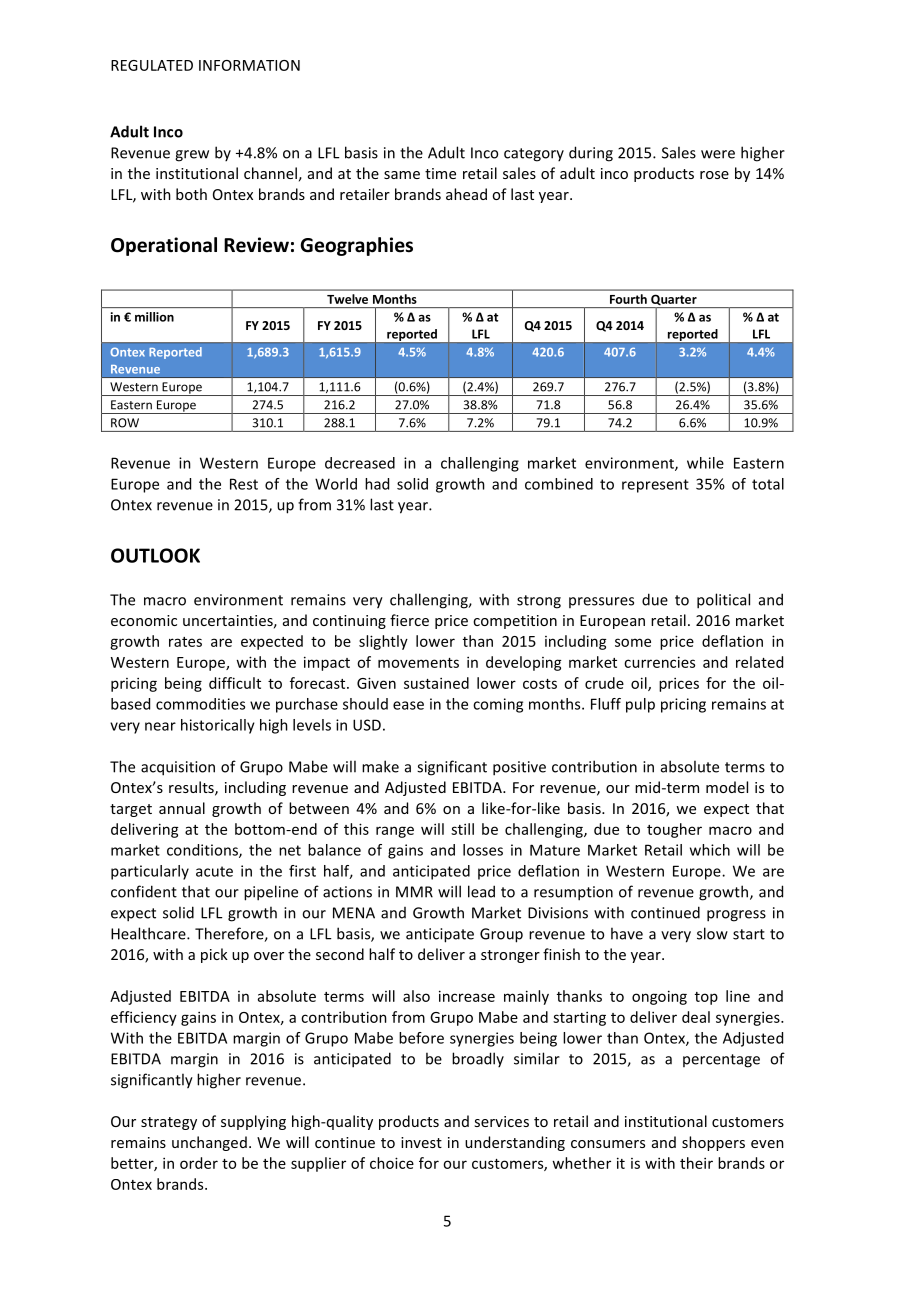  What do you see at coordinates (421, 1142) in the screenshot?
I see `invest` at bounding box center [421, 1142].
